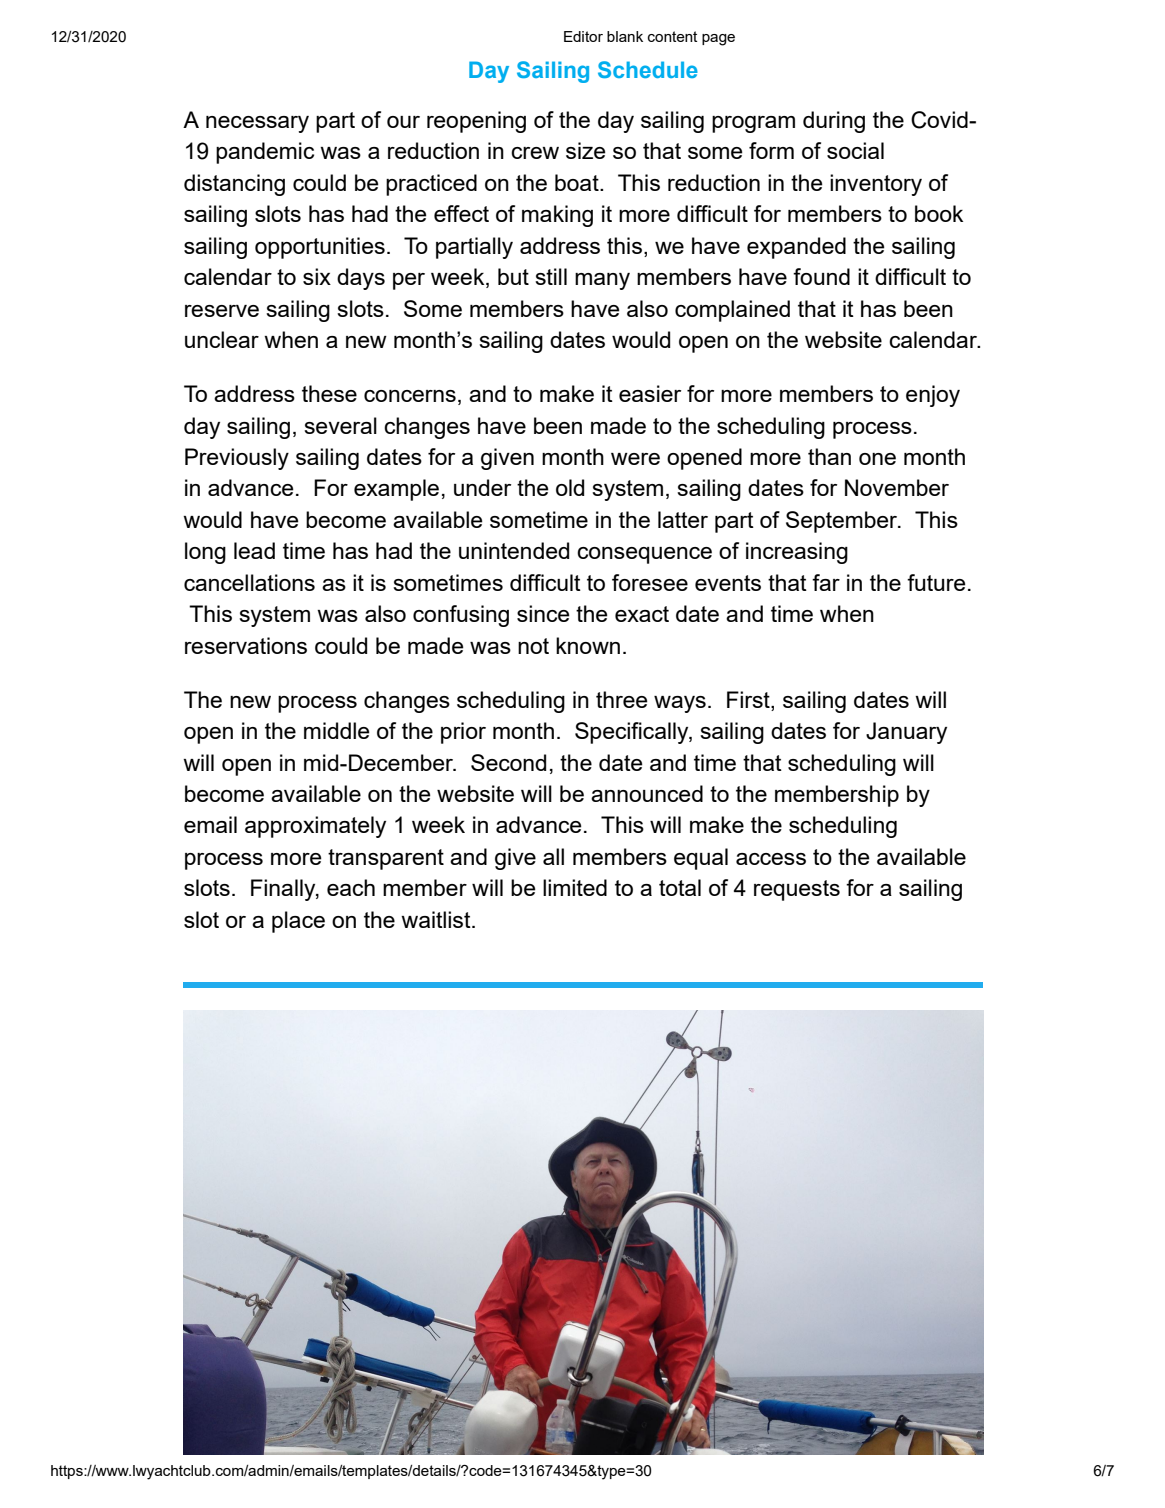 This screenshot has width=1165, height=1508. What do you see at coordinates (906, 733) in the screenshot?
I see `January` at bounding box center [906, 733].
